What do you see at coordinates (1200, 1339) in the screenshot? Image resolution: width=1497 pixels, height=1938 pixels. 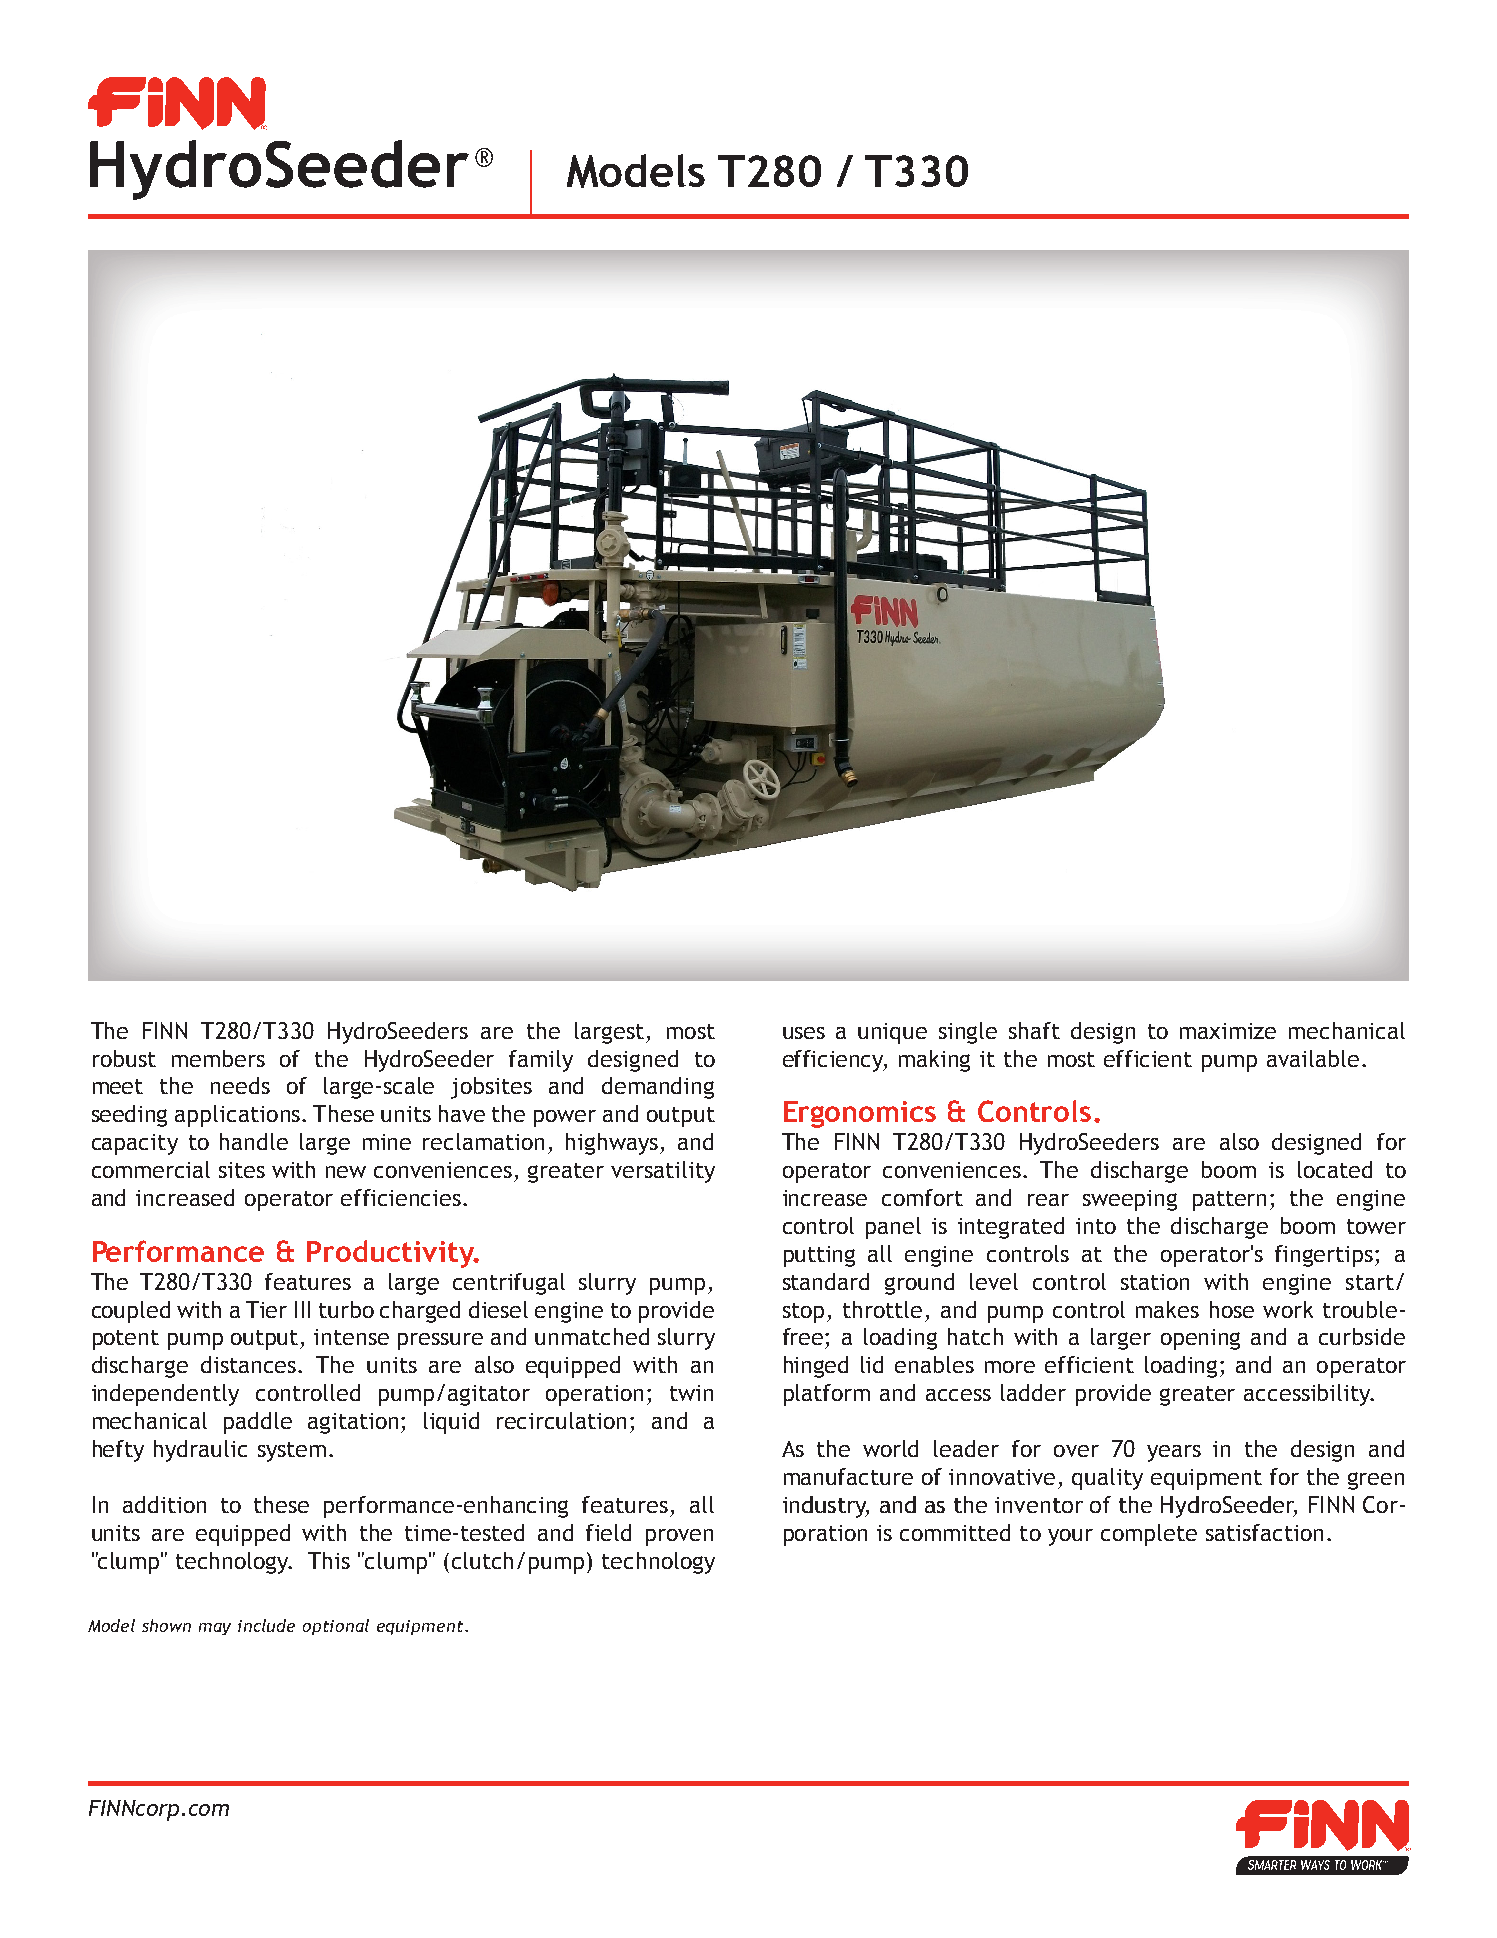 I see `opening` at bounding box center [1200, 1339].
